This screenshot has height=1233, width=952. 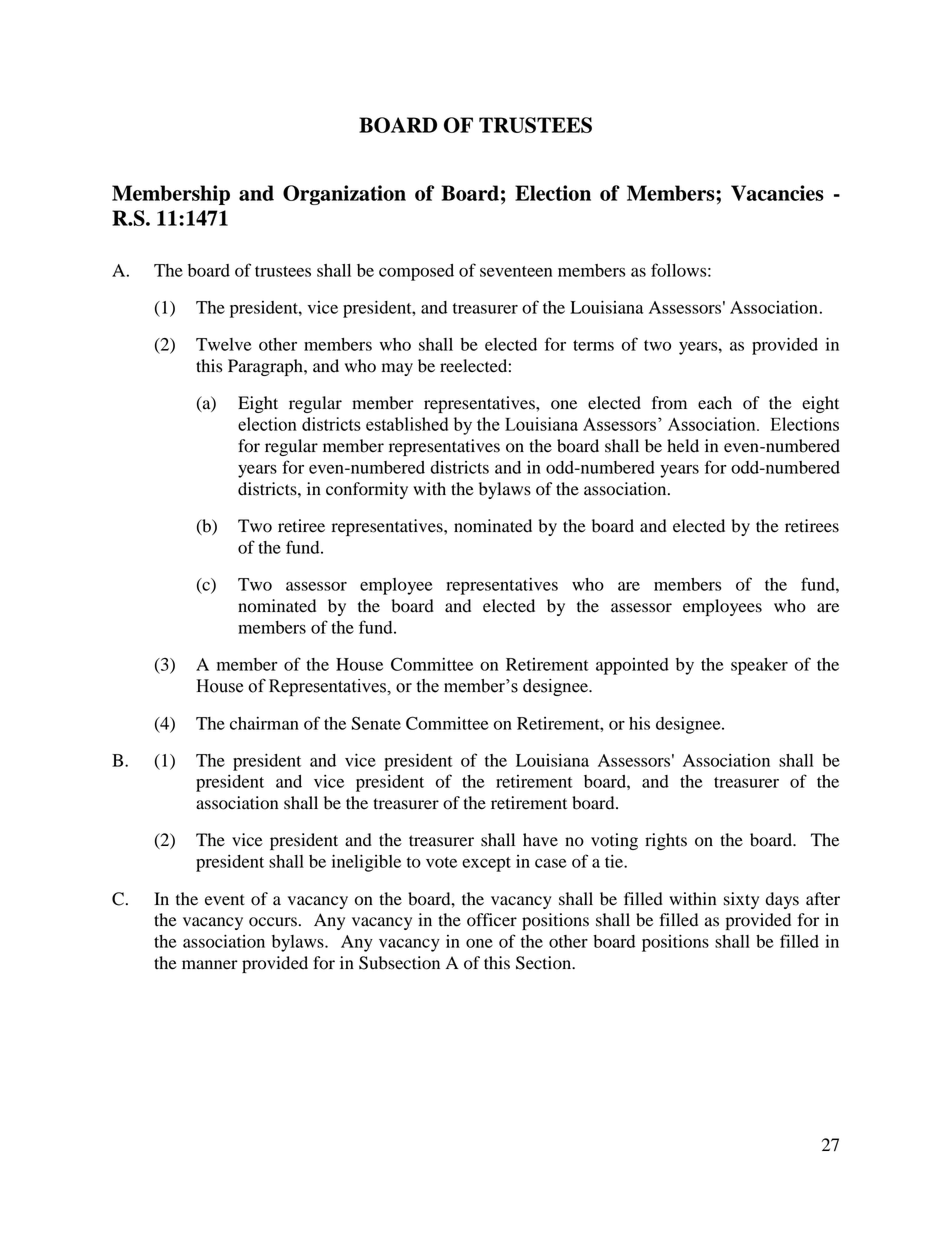 What do you see at coordinates (632, 666) in the screenshot?
I see `appointed` at bounding box center [632, 666].
